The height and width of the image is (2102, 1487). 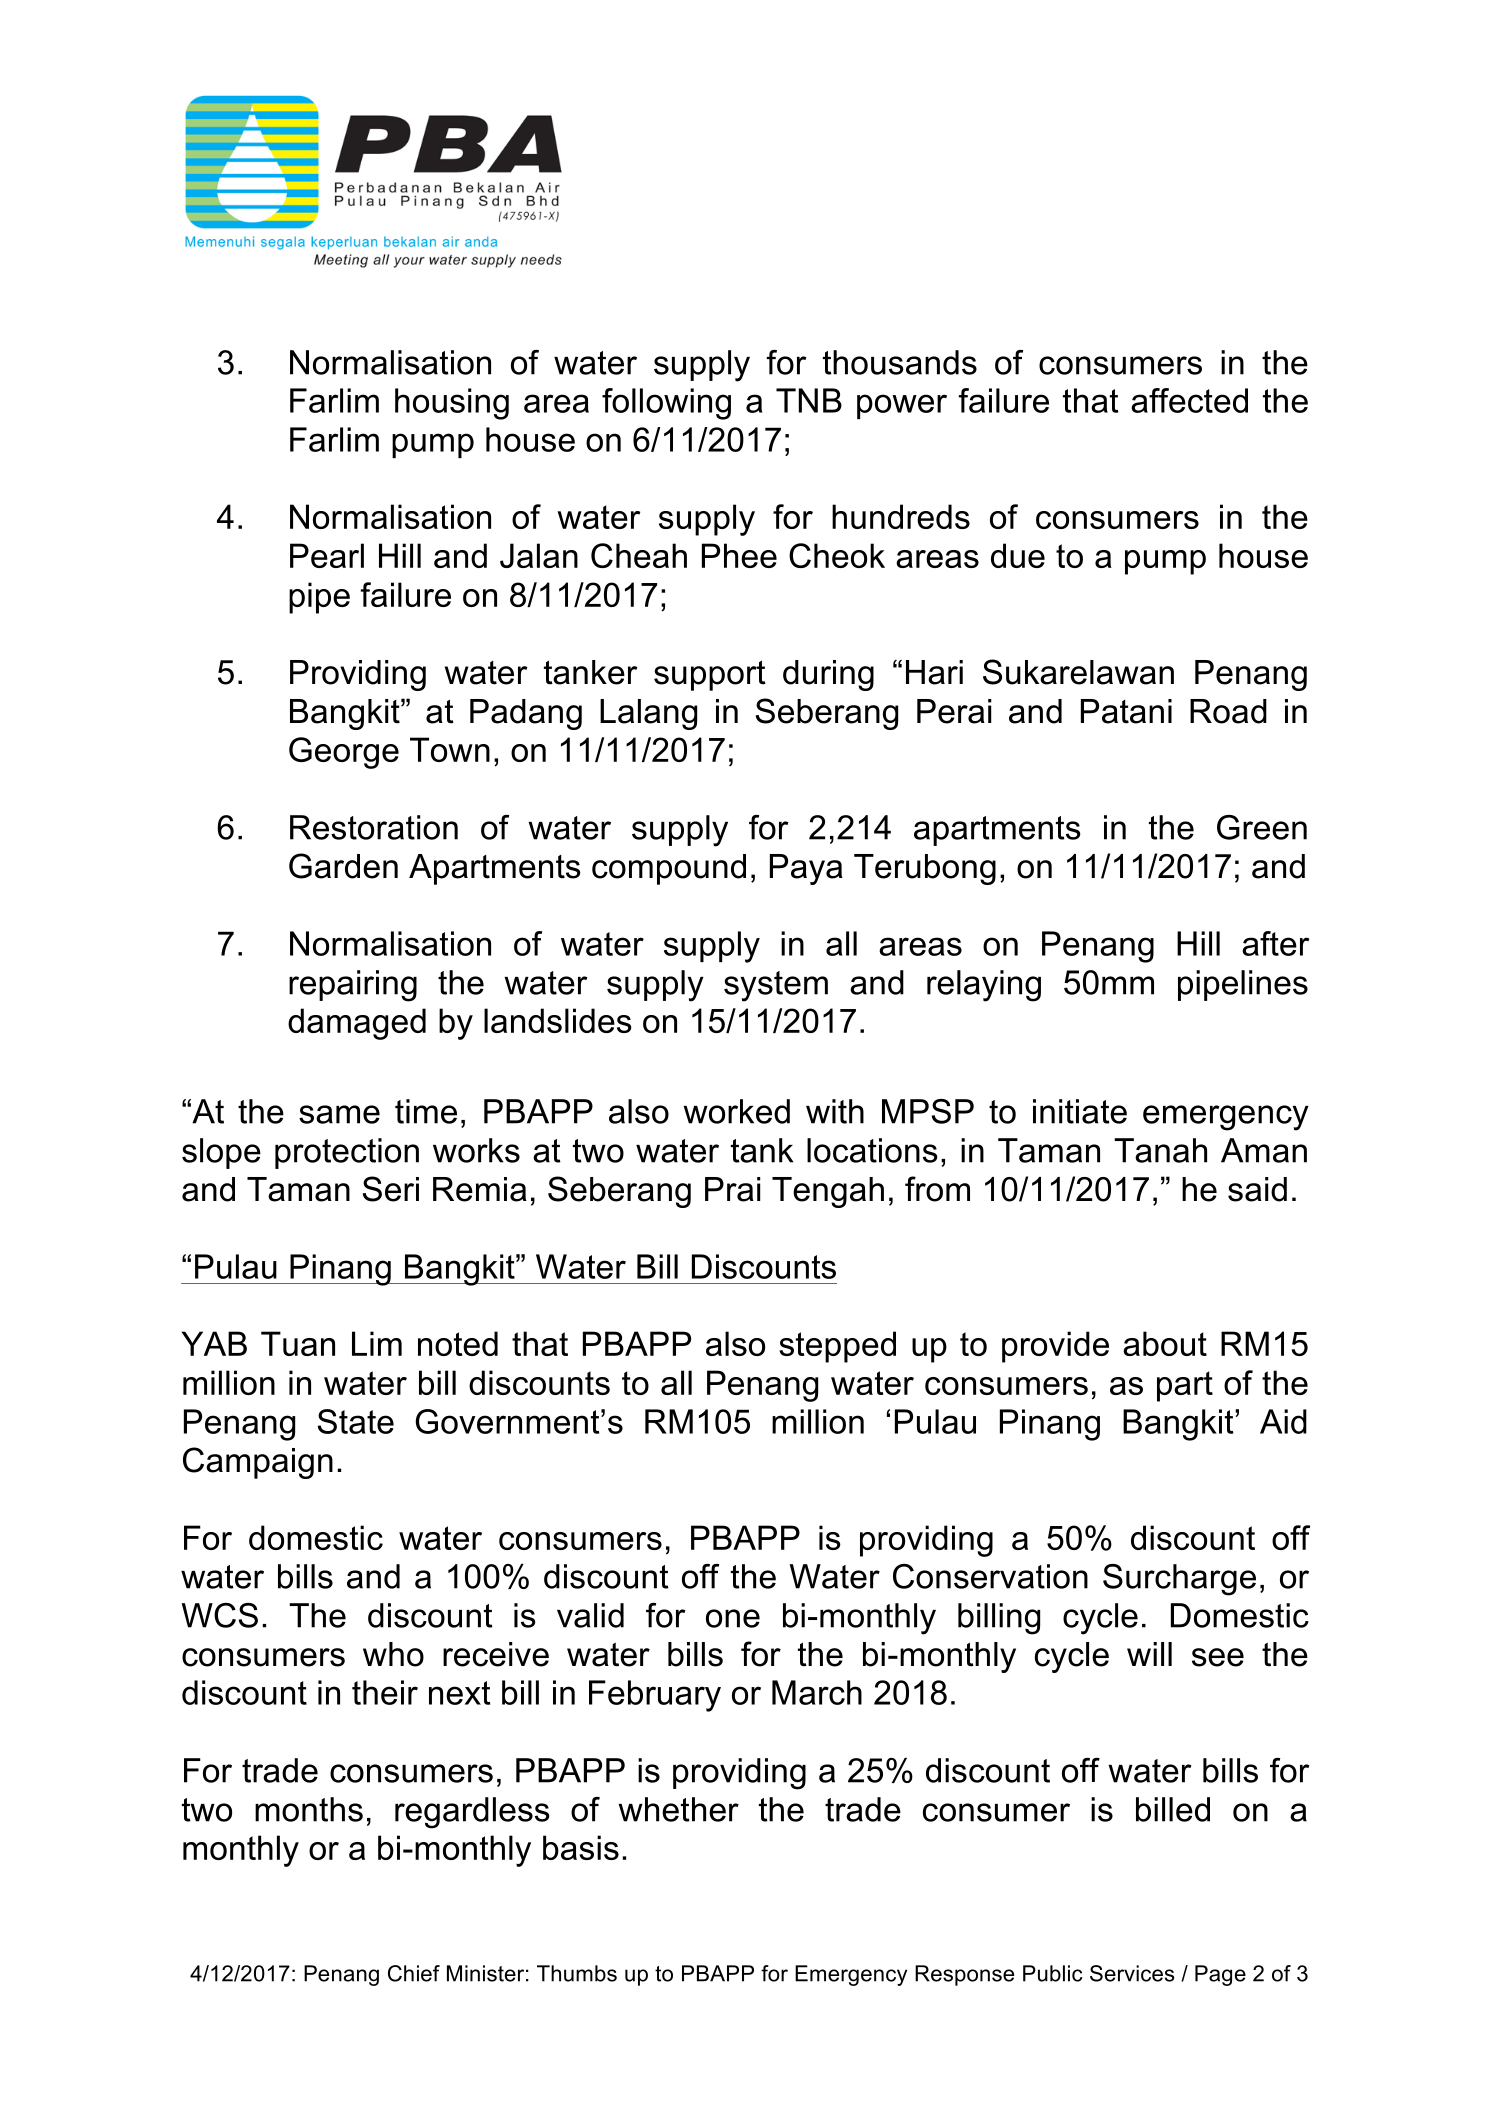 I want to click on Chief, so click(x=414, y=1973).
